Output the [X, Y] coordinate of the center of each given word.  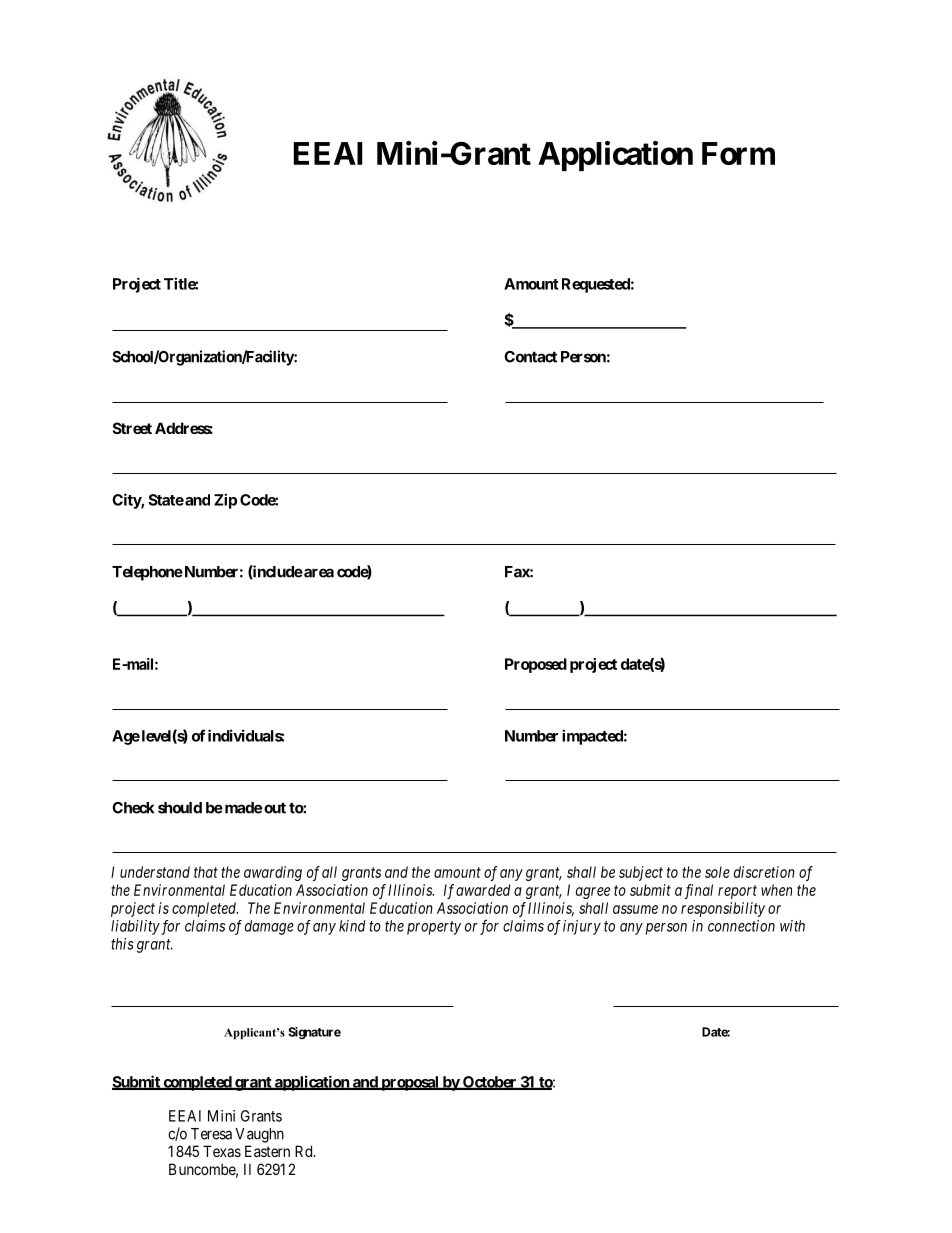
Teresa [211, 1134]
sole [717, 872]
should [180, 808]
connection [741, 926]
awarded [483, 890]
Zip [225, 501]
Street [132, 428]
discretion [764, 872]
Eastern [267, 1151]
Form [738, 153]
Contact [530, 357]
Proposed [536, 665]
